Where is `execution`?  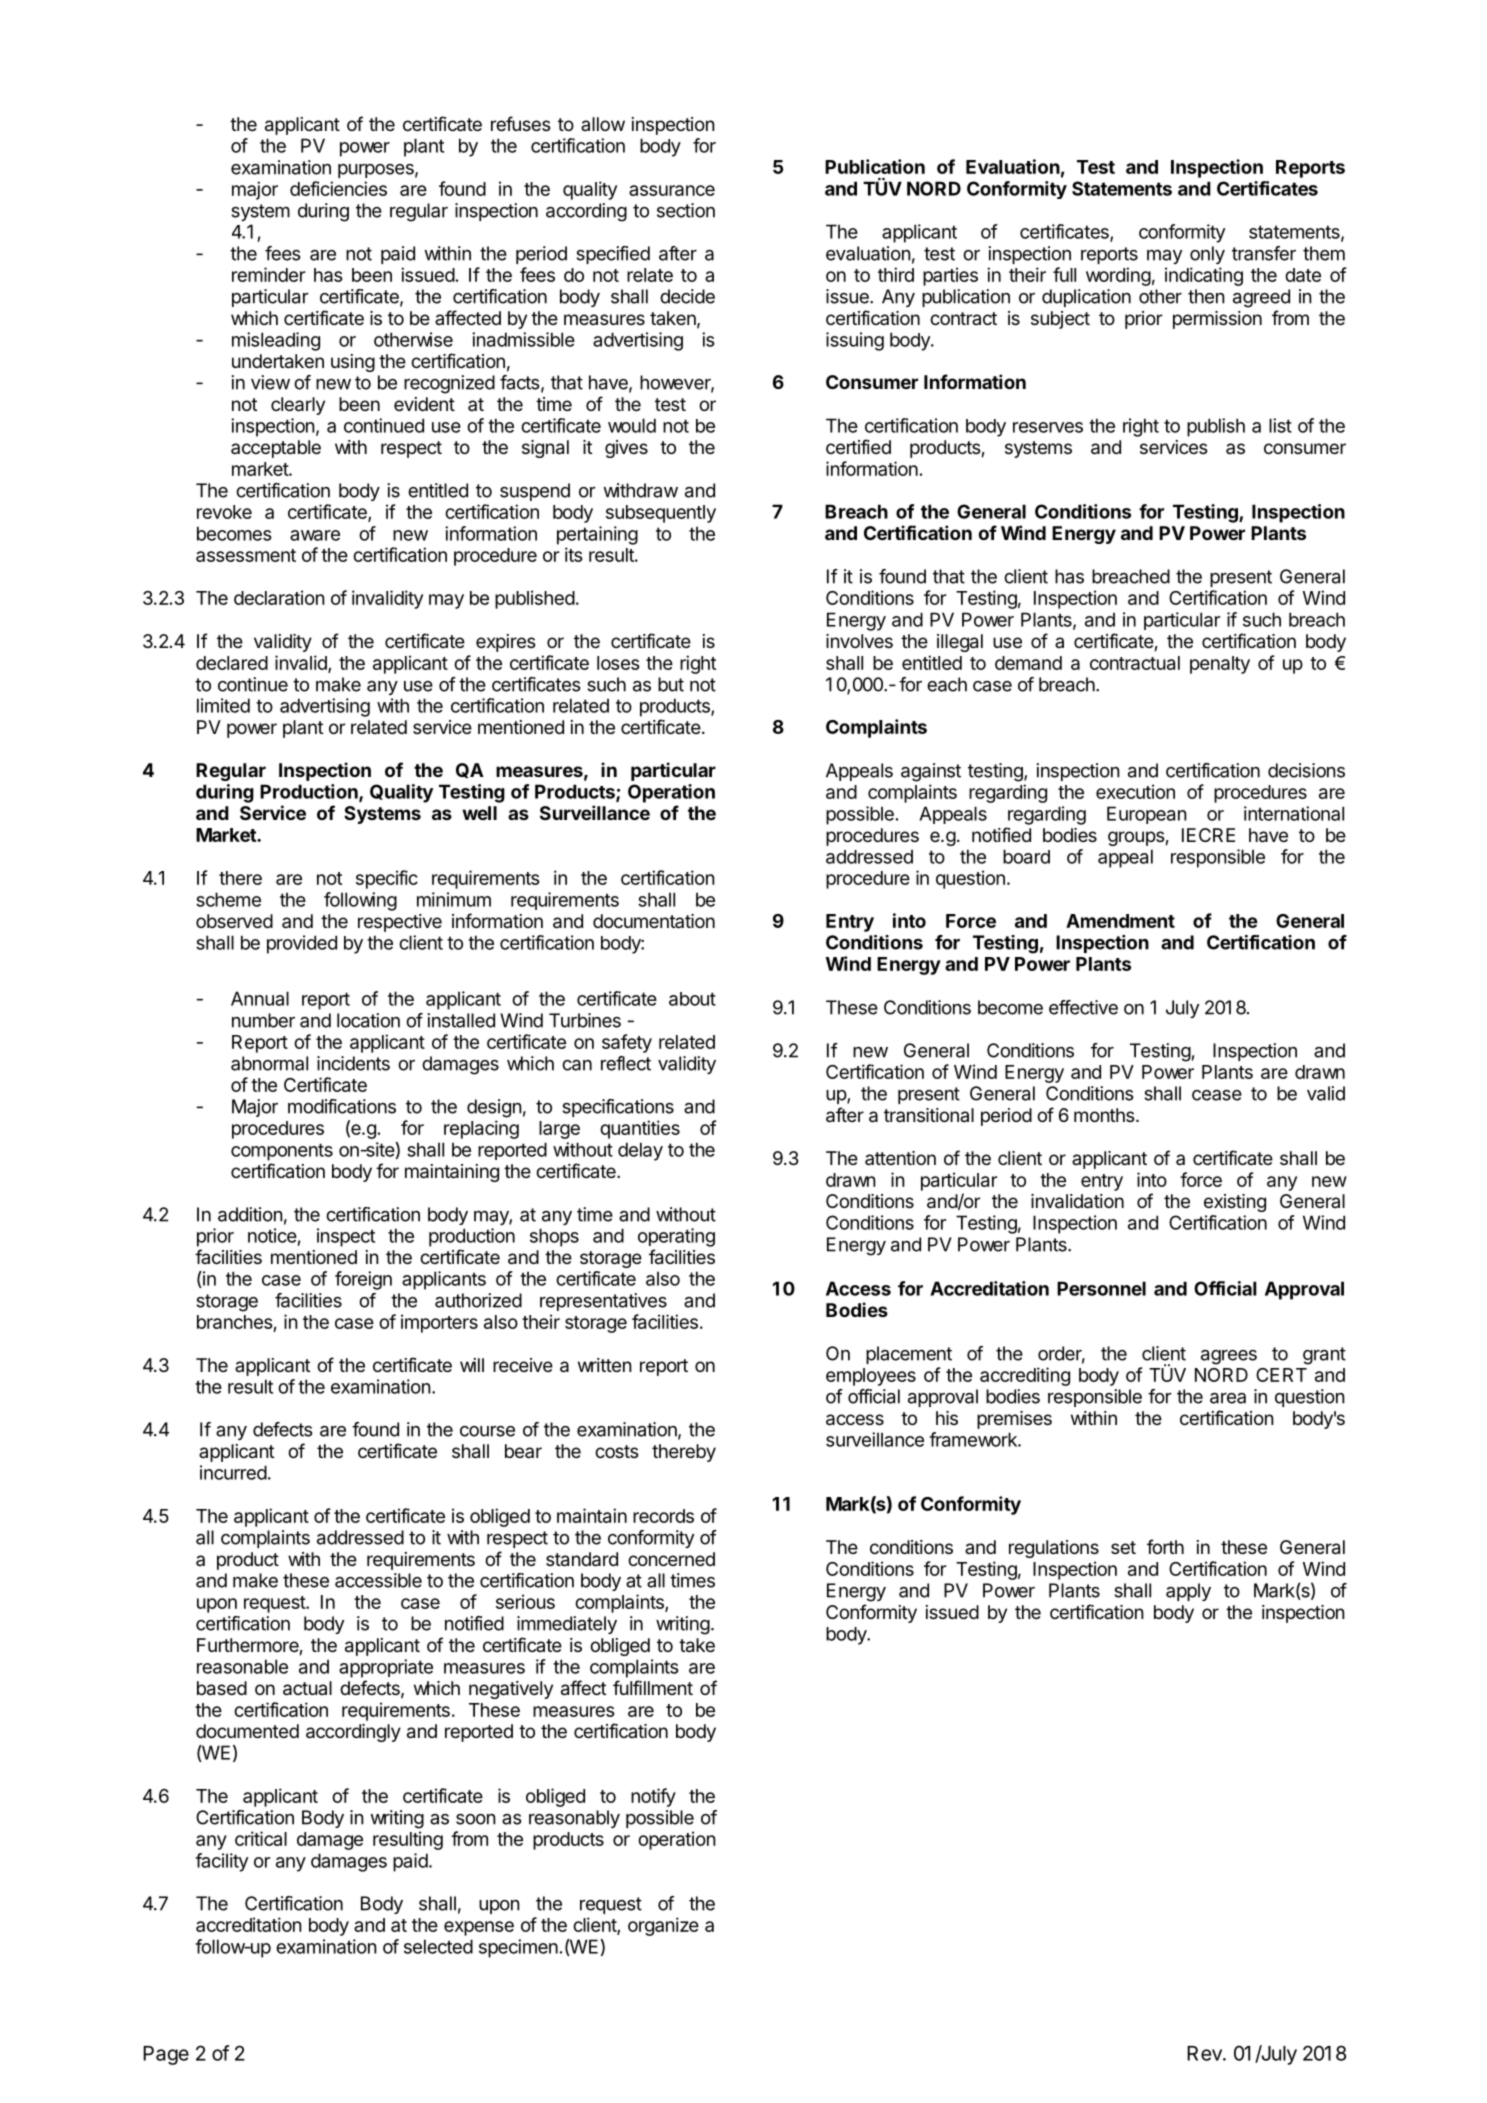 execution is located at coordinates (1135, 791).
